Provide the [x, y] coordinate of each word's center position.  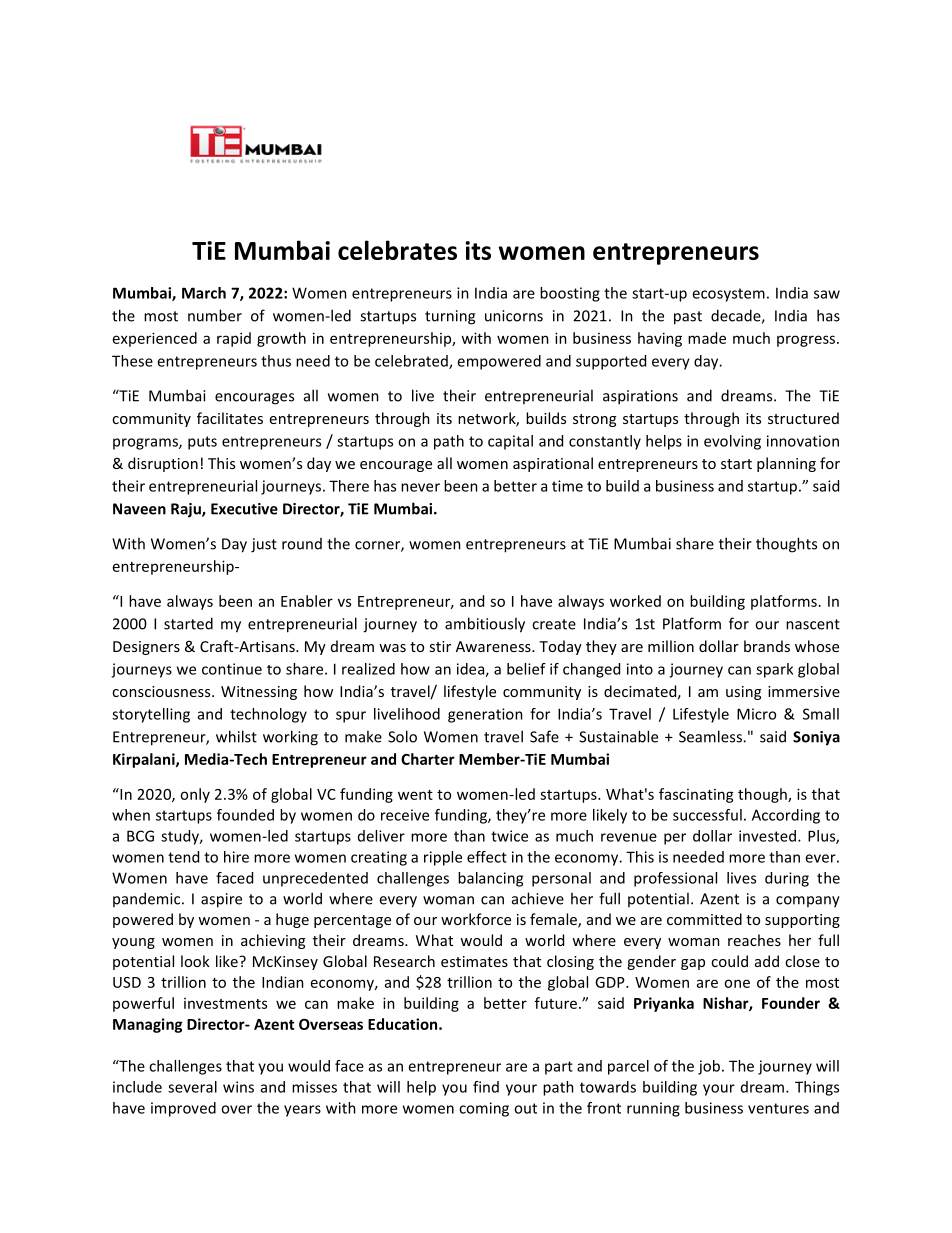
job [710, 1067]
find [486, 1087]
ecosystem [728, 295]
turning [450, 317]
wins [238, 1087]
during [787, 879]
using [743, 693]
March [204, 293]
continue [232, 669]
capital [510, 442]
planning [786, 464]
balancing [490, 879]
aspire [221, 900]
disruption [163, 464]
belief [526, 669]
